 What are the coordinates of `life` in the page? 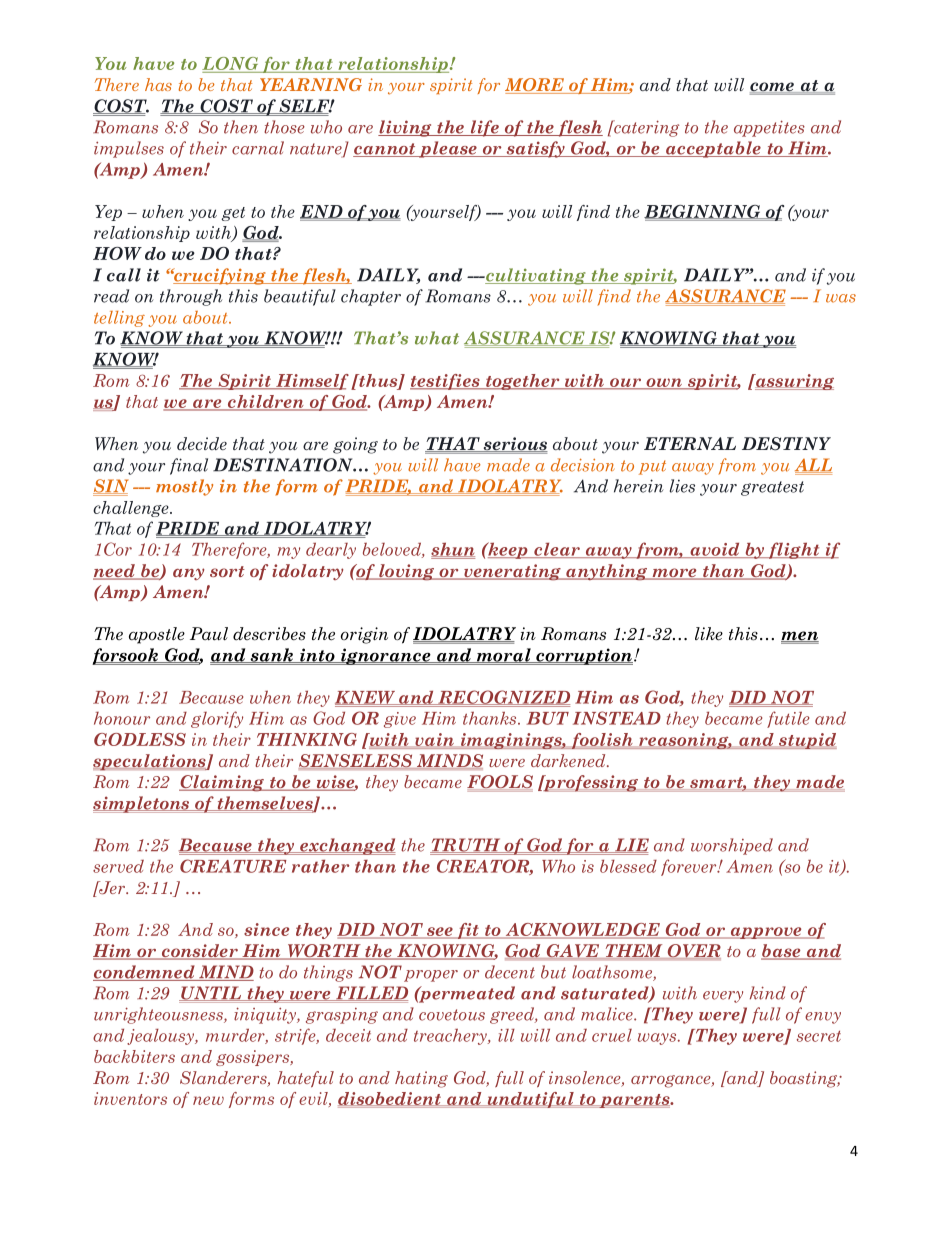 It's located at (484, 128).
